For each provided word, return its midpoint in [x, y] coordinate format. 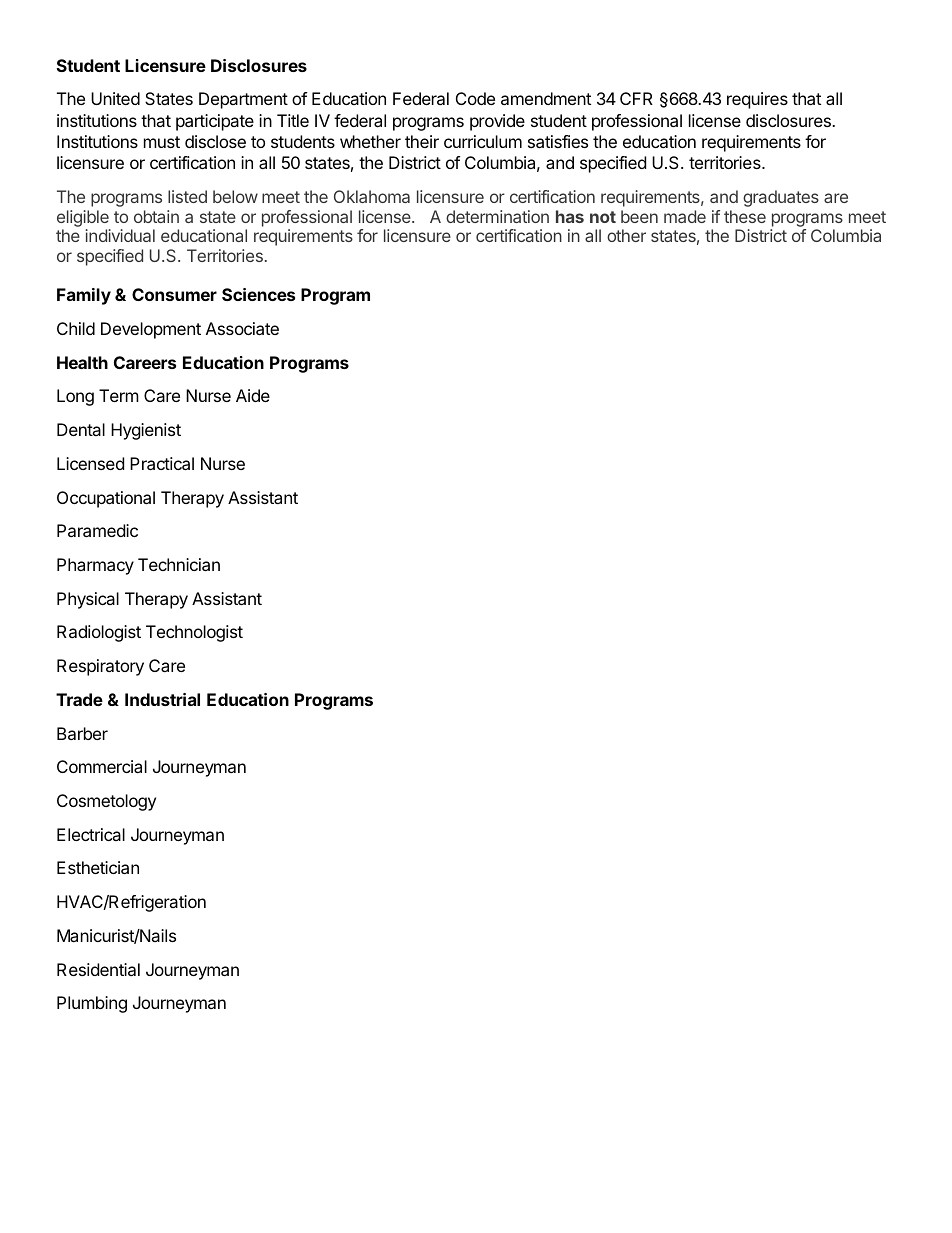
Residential [98, 969]
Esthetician [98, 867]
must [162, 142]
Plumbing [92, 1004]
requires [757, 100]
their [422, 141]
